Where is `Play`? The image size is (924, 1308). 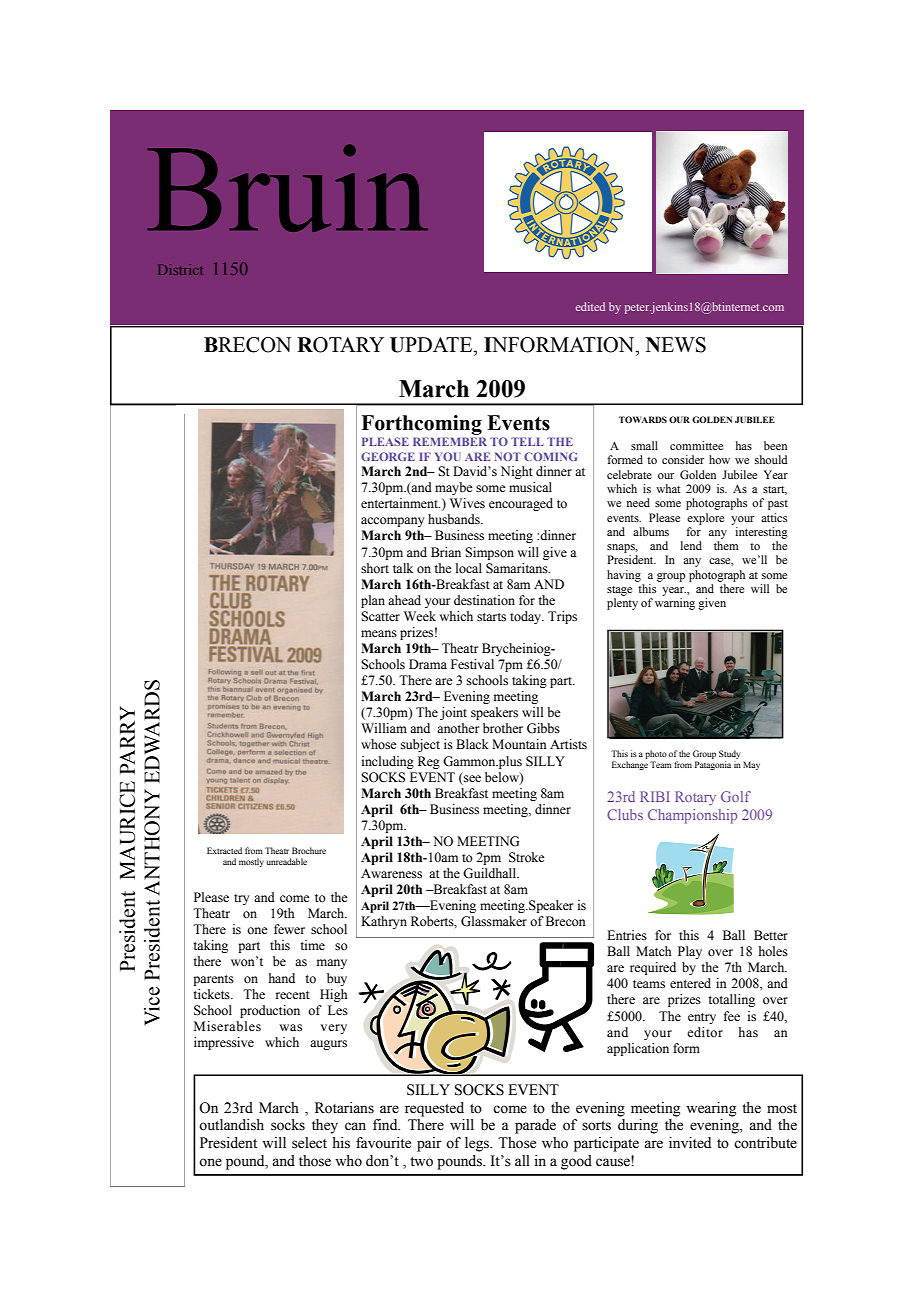 Play is located at coordinates (690, 952).
